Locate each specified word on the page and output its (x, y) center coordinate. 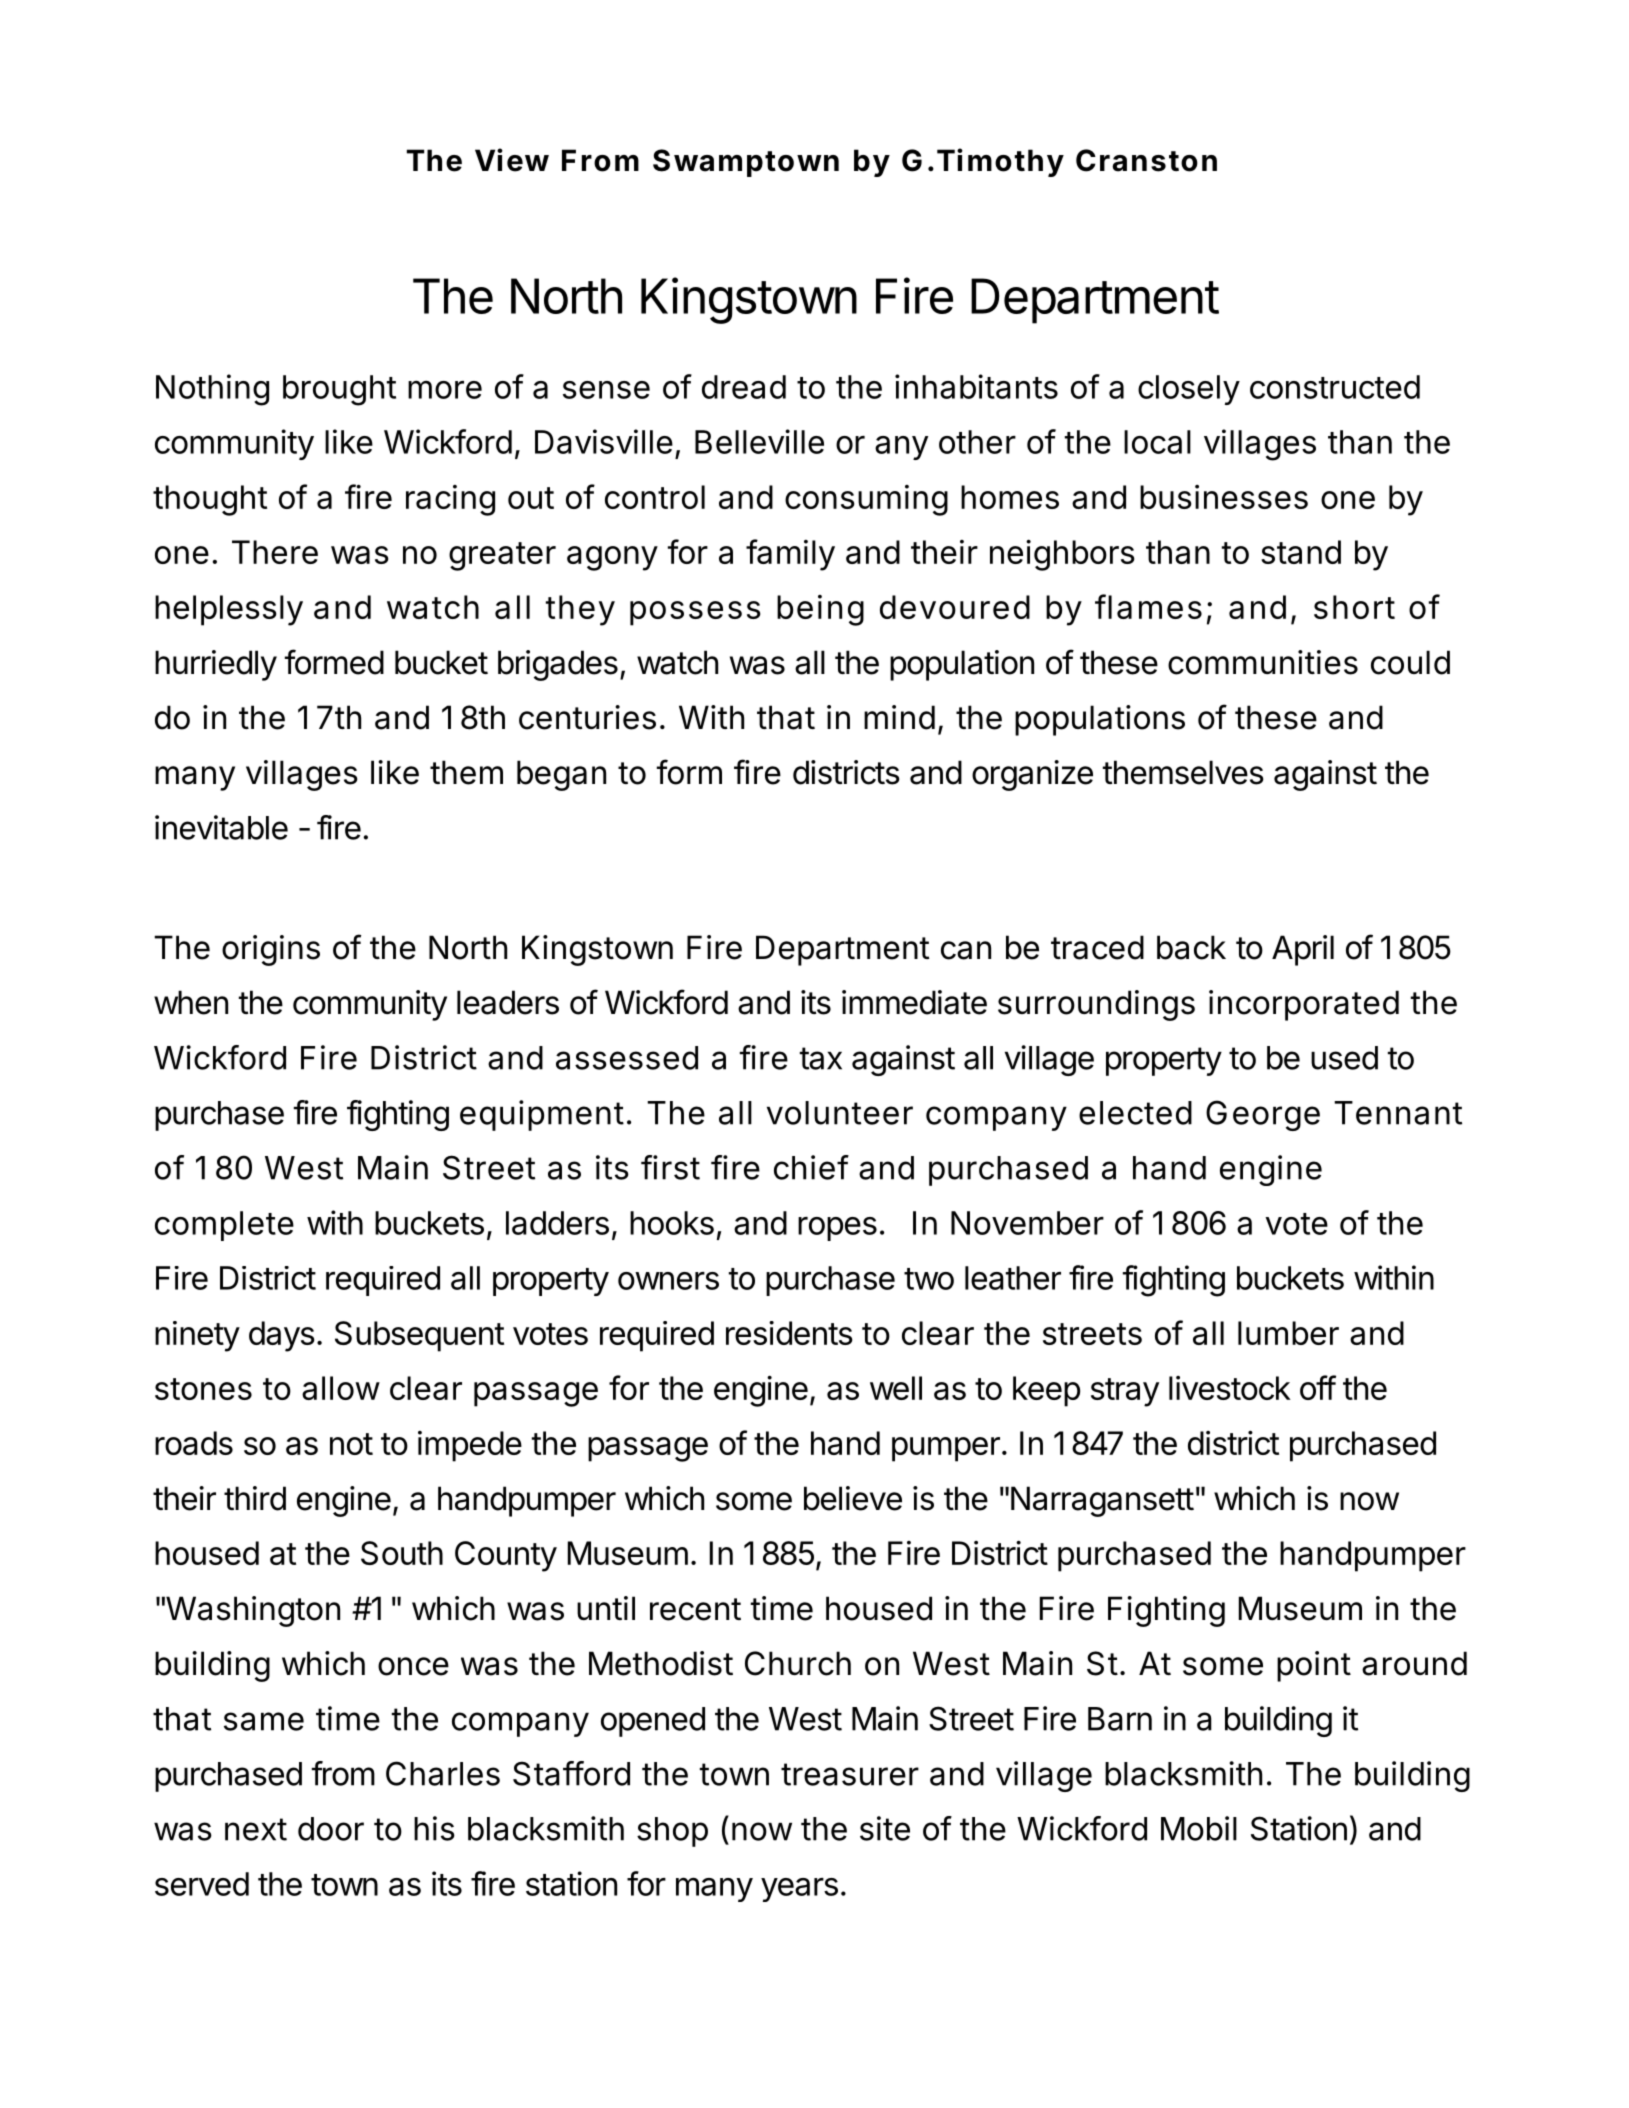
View (512, 160)
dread (744, 387)
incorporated (1304, 1005)
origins (271, 950)
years (799, 1890)
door (331, 1829)
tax (821, 1058)
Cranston (1146, 160)
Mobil (1199, 1828)
